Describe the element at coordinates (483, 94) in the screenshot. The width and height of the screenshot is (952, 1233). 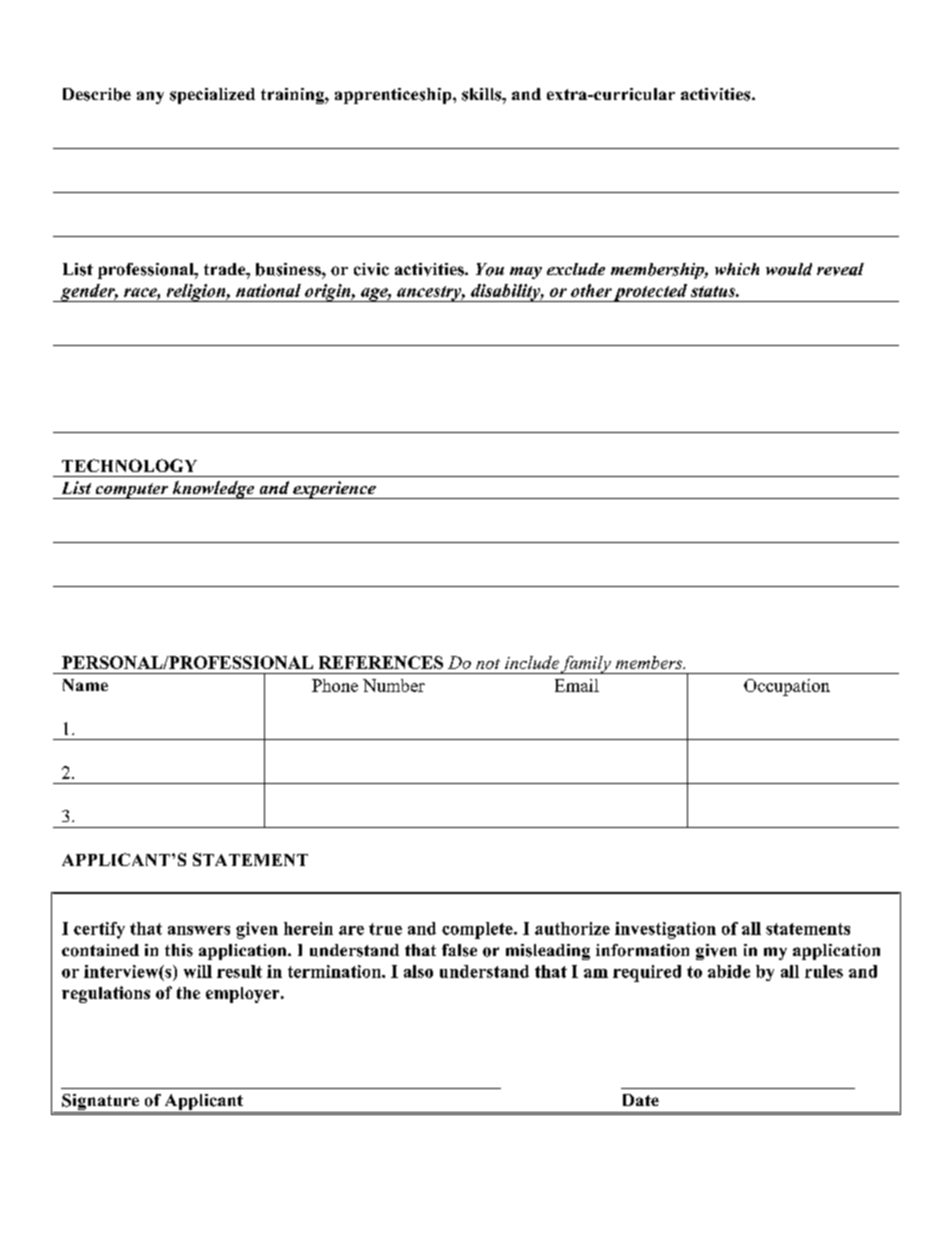
I see `skills` at that location.
